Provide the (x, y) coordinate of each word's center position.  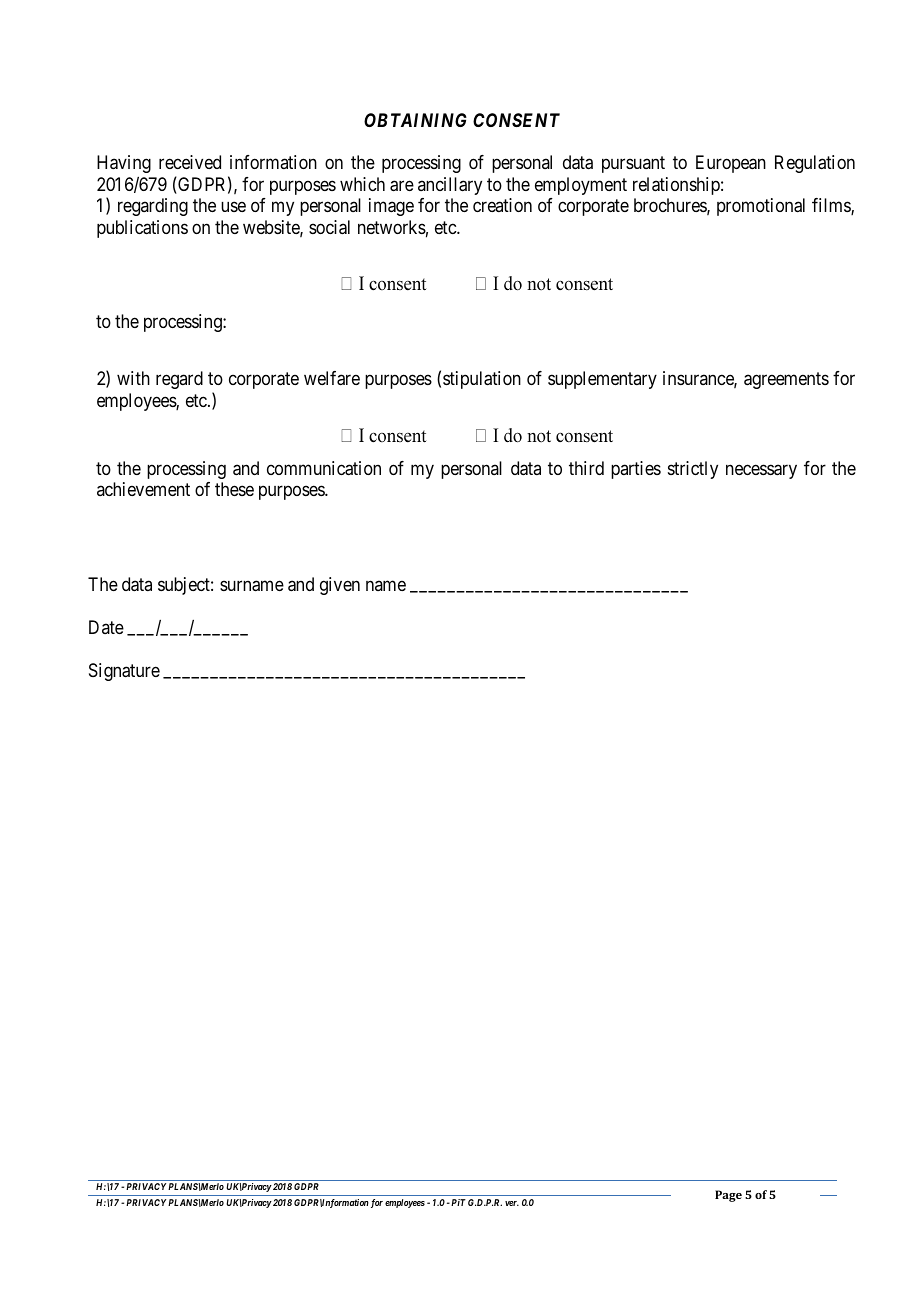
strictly (693, 470)
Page (728, 1196)
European (731, 164)
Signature (124, 672)
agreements (786, 381)
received (190, 162)
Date (106, 627)
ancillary (450, 186)
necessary (761, 471)
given (340, 586)
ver (512, 1203)
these (234, 489)
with (133, 378)
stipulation (482, 380)
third (586, 468)
